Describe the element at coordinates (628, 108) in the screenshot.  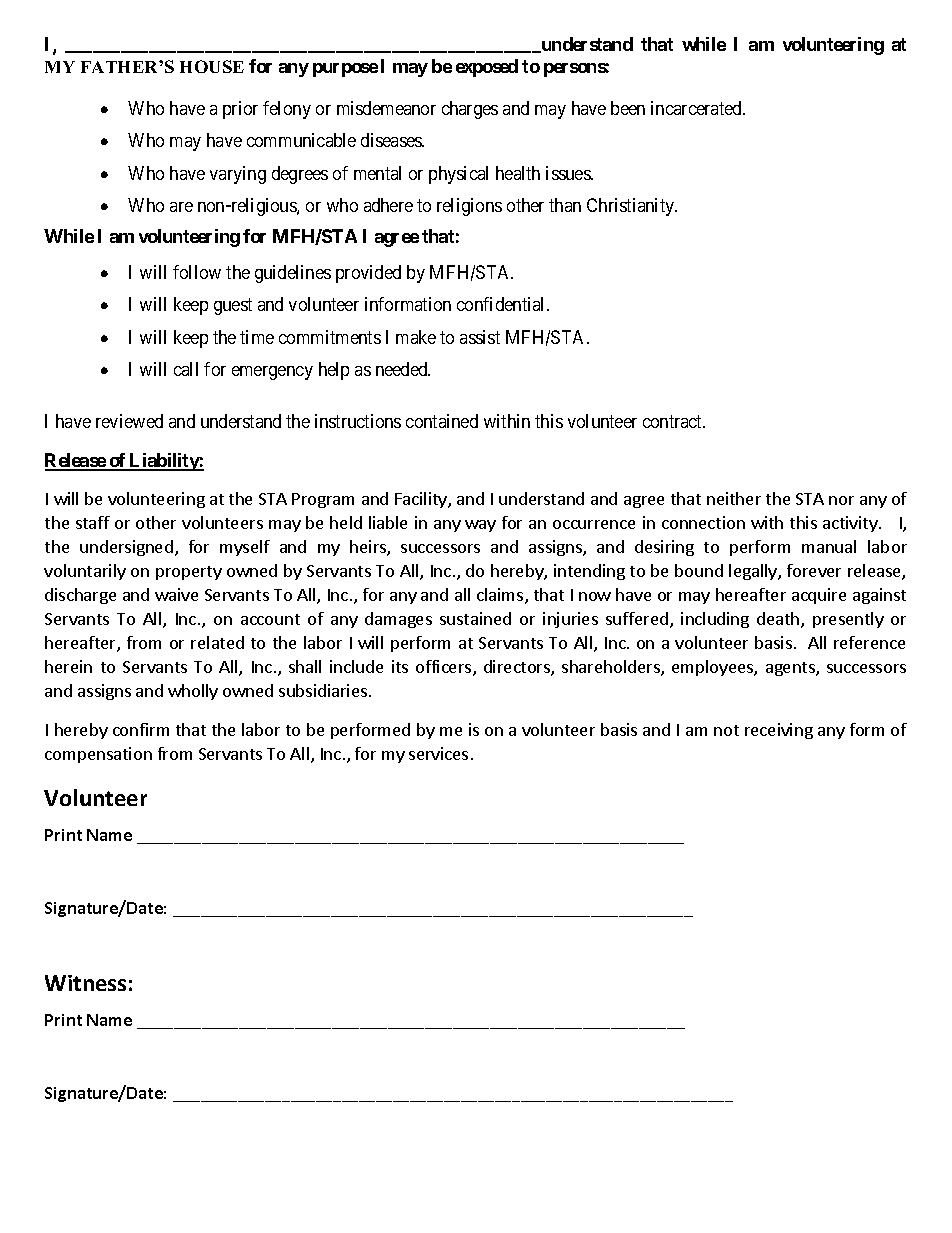
I see `been` at that location.
